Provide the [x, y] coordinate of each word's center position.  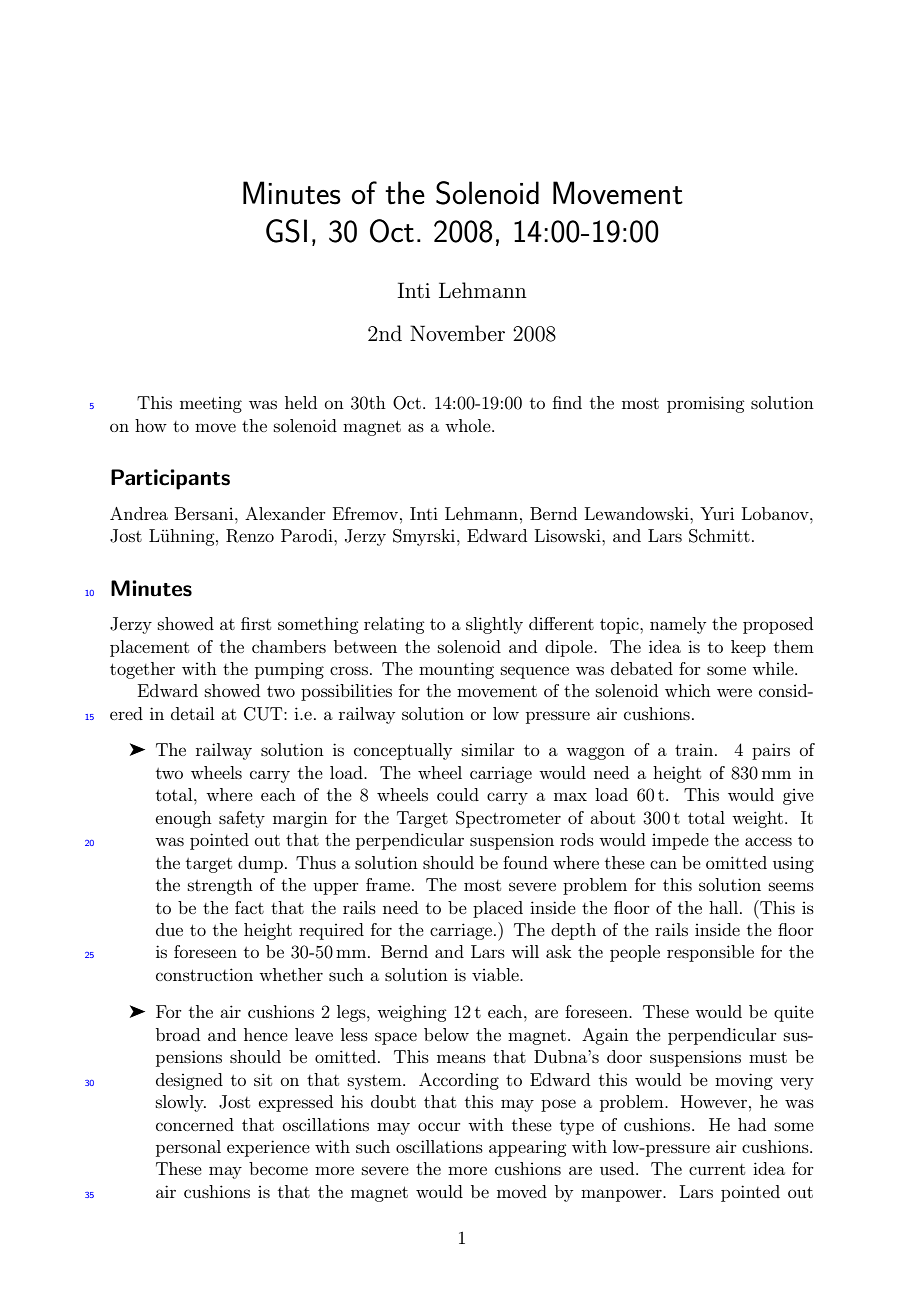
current [717, 1169]
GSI [286, 231]
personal [188, 1148]
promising [705, 404]
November [457, 333]
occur [439, 1126]
